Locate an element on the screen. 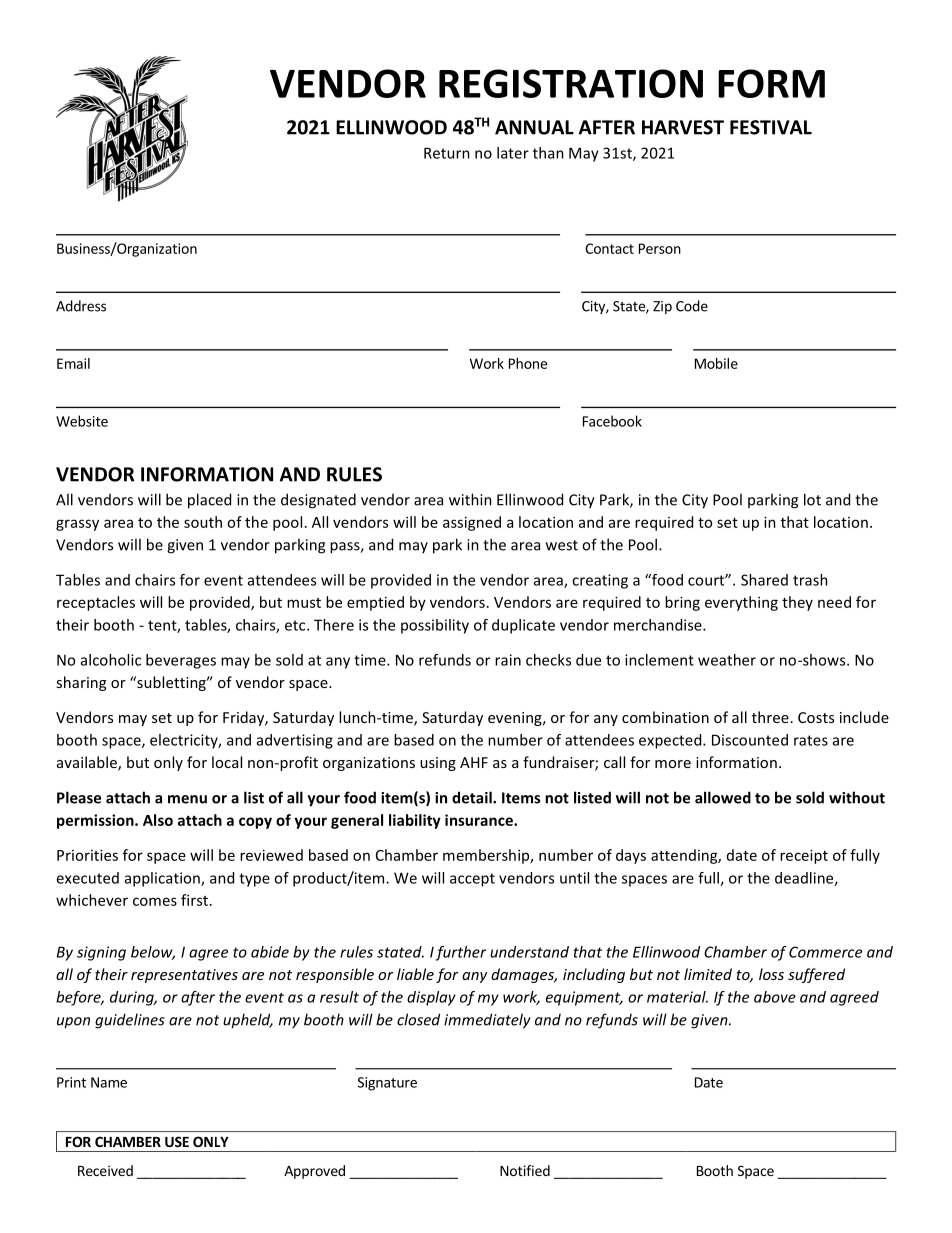  above is located at coordinates (775, 997).
